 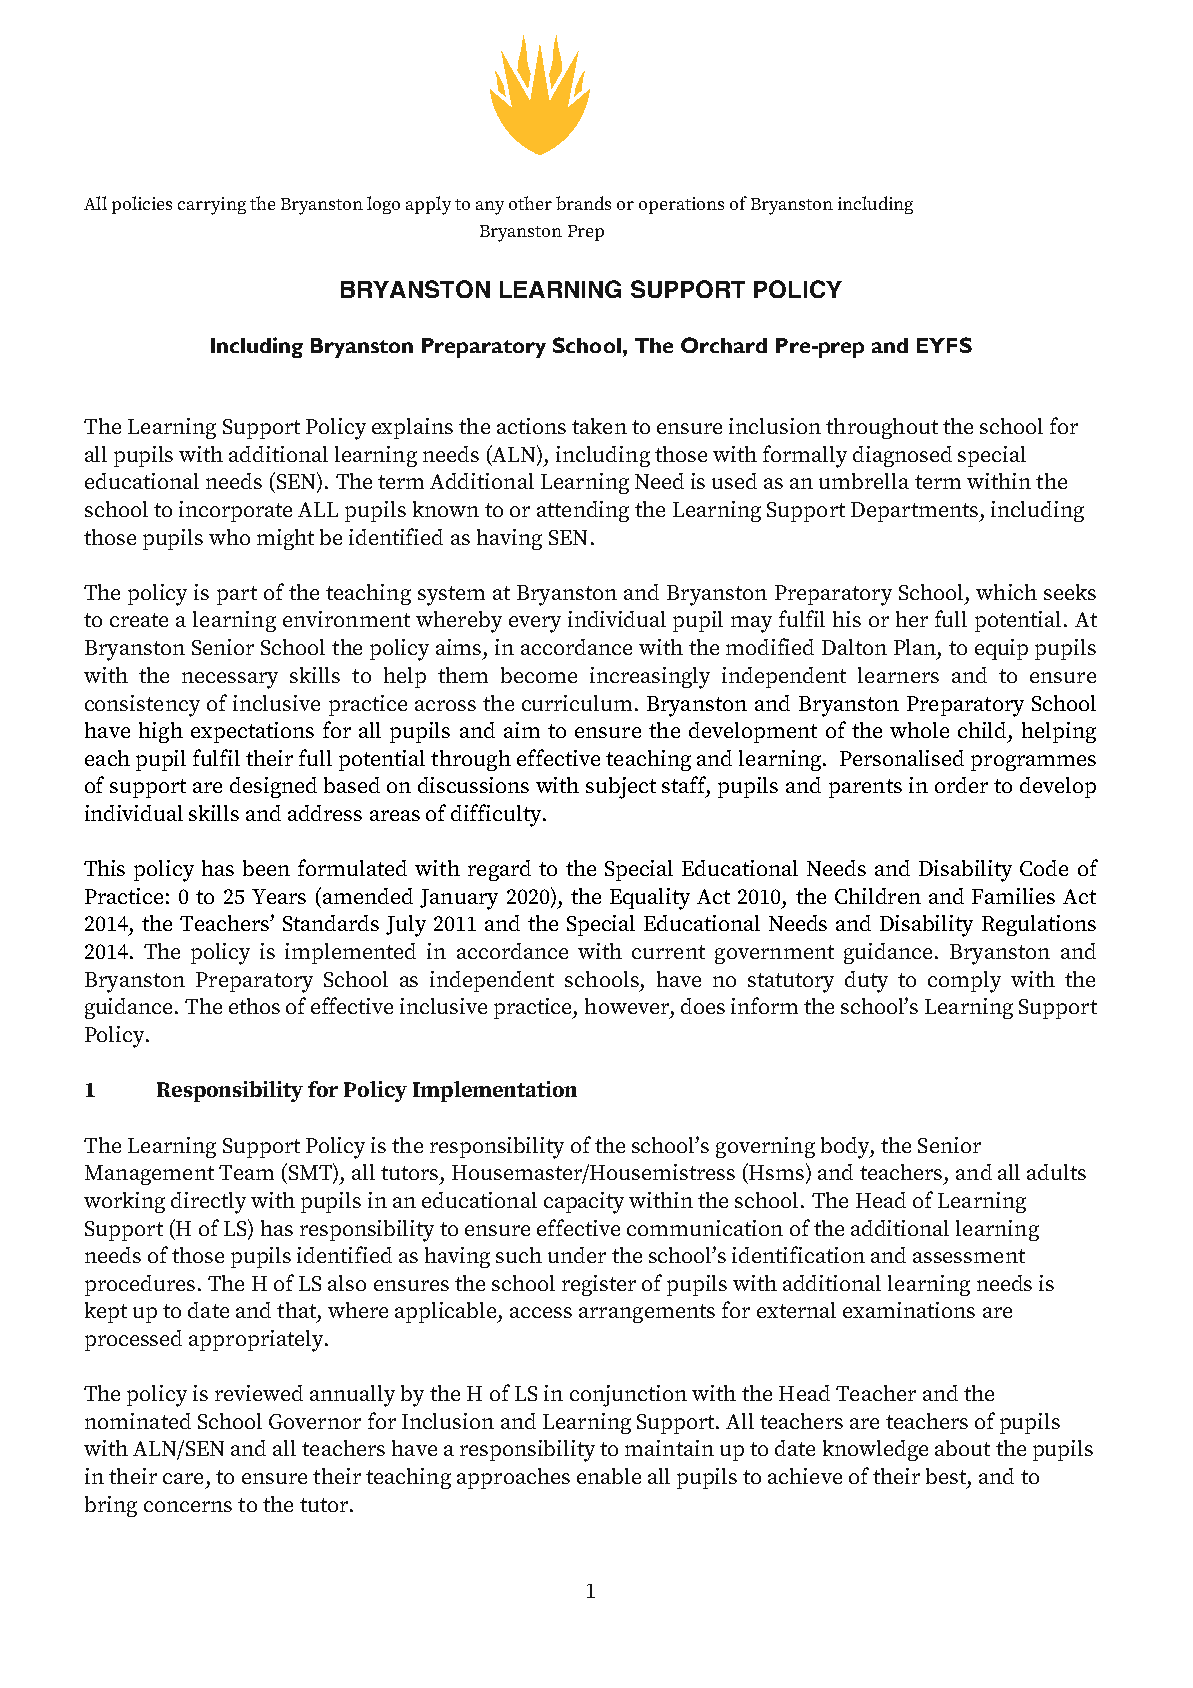 I want to click on been, so click(x=266, y=868).
